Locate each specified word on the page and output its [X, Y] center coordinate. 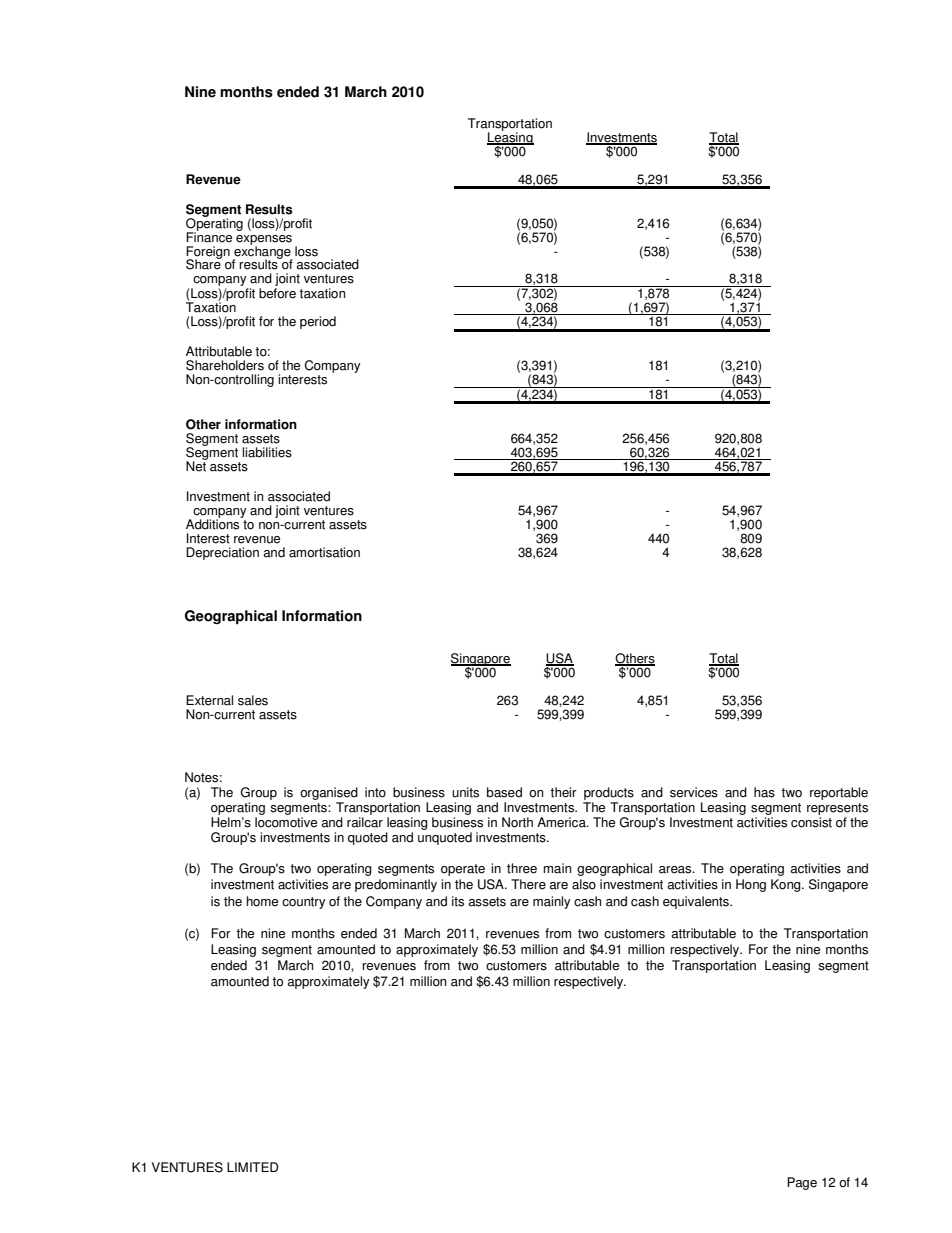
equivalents [697, 902]
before [277, 293]
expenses [264, 241]
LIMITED [253, 1167]
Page [802, 1183]
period [318, 322]
